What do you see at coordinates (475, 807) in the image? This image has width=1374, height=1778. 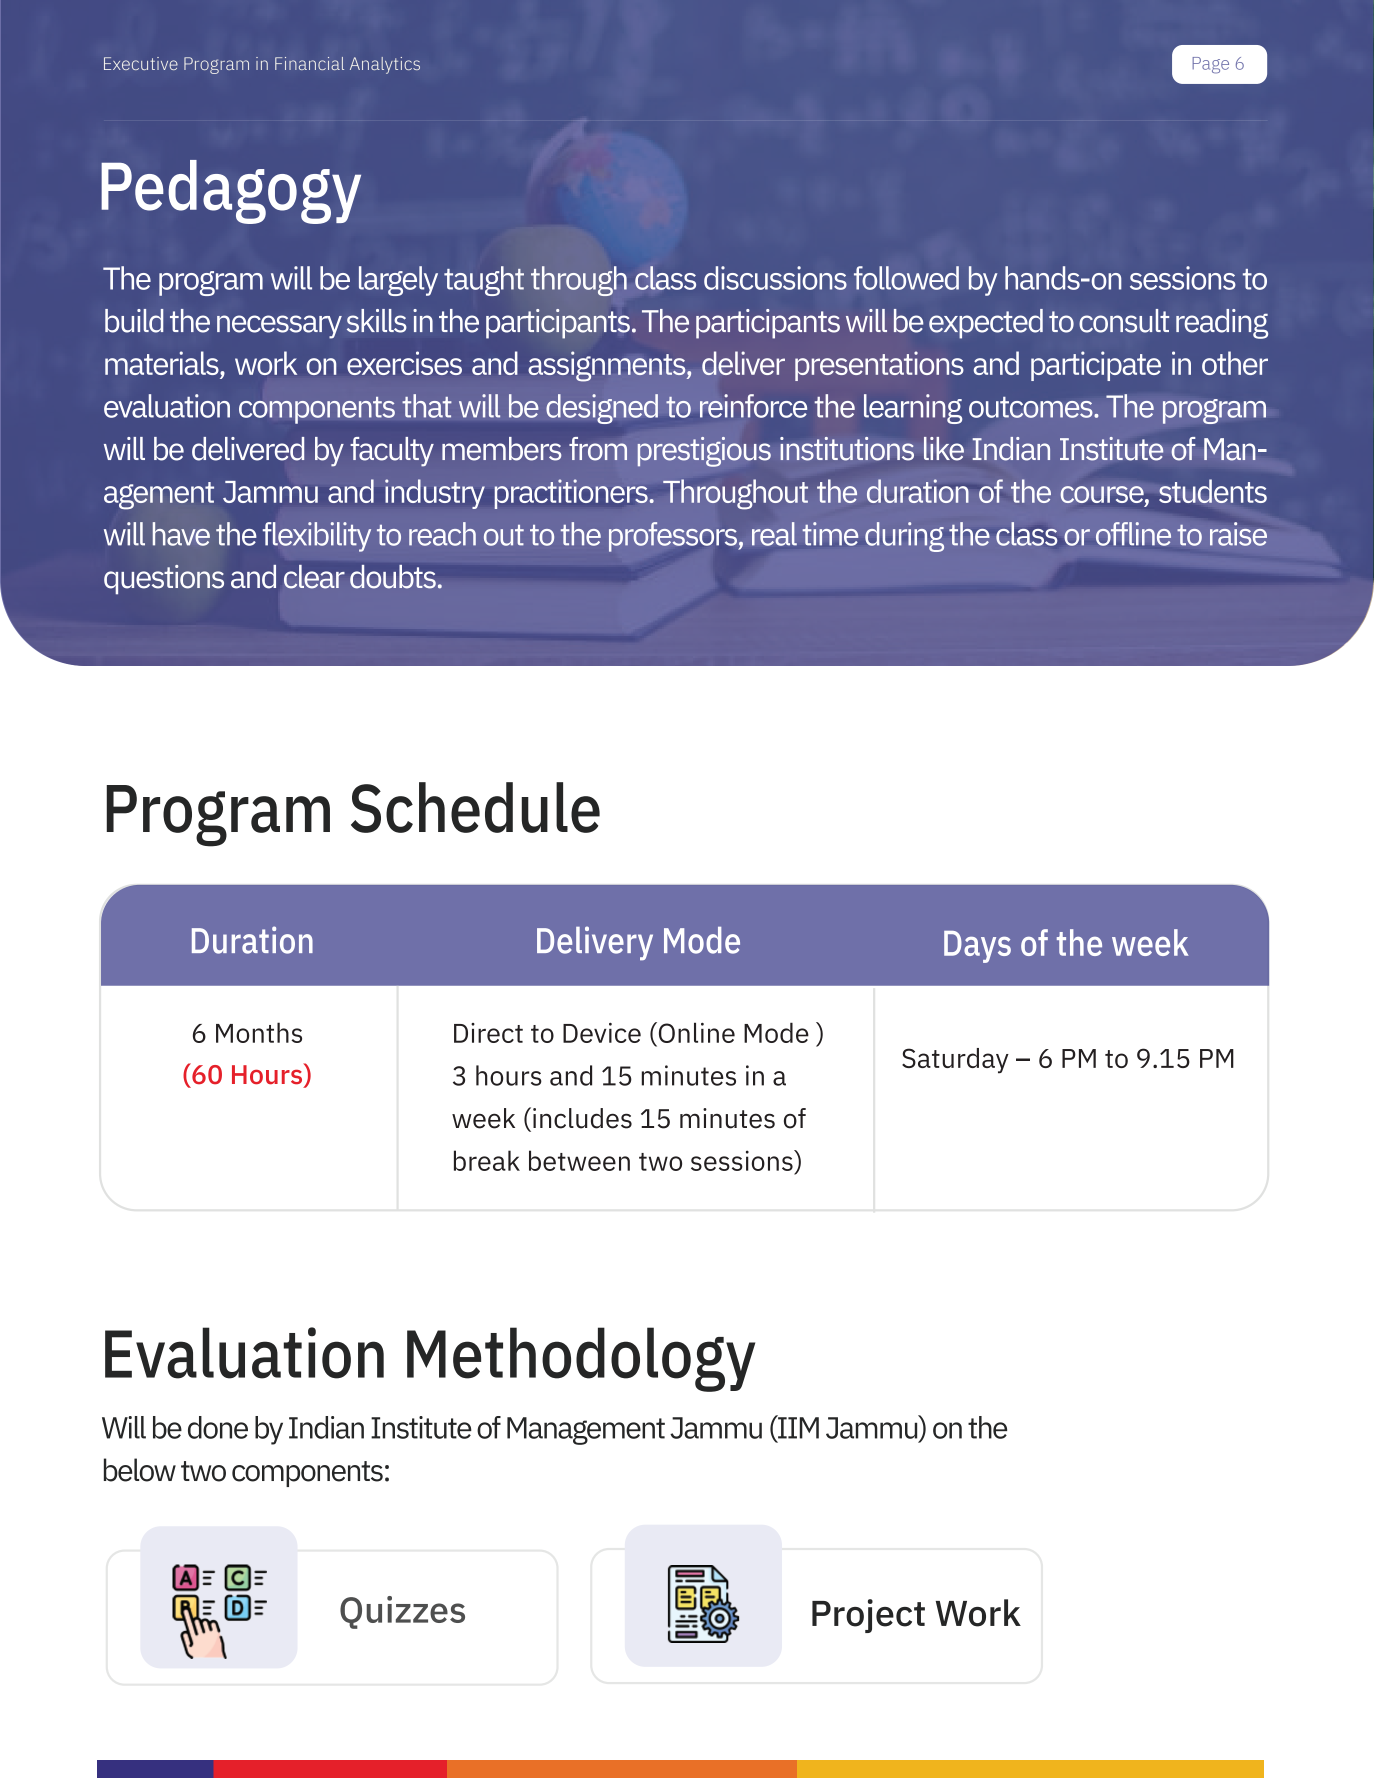 I see `Schedule` at bounding box center [475, 807].
